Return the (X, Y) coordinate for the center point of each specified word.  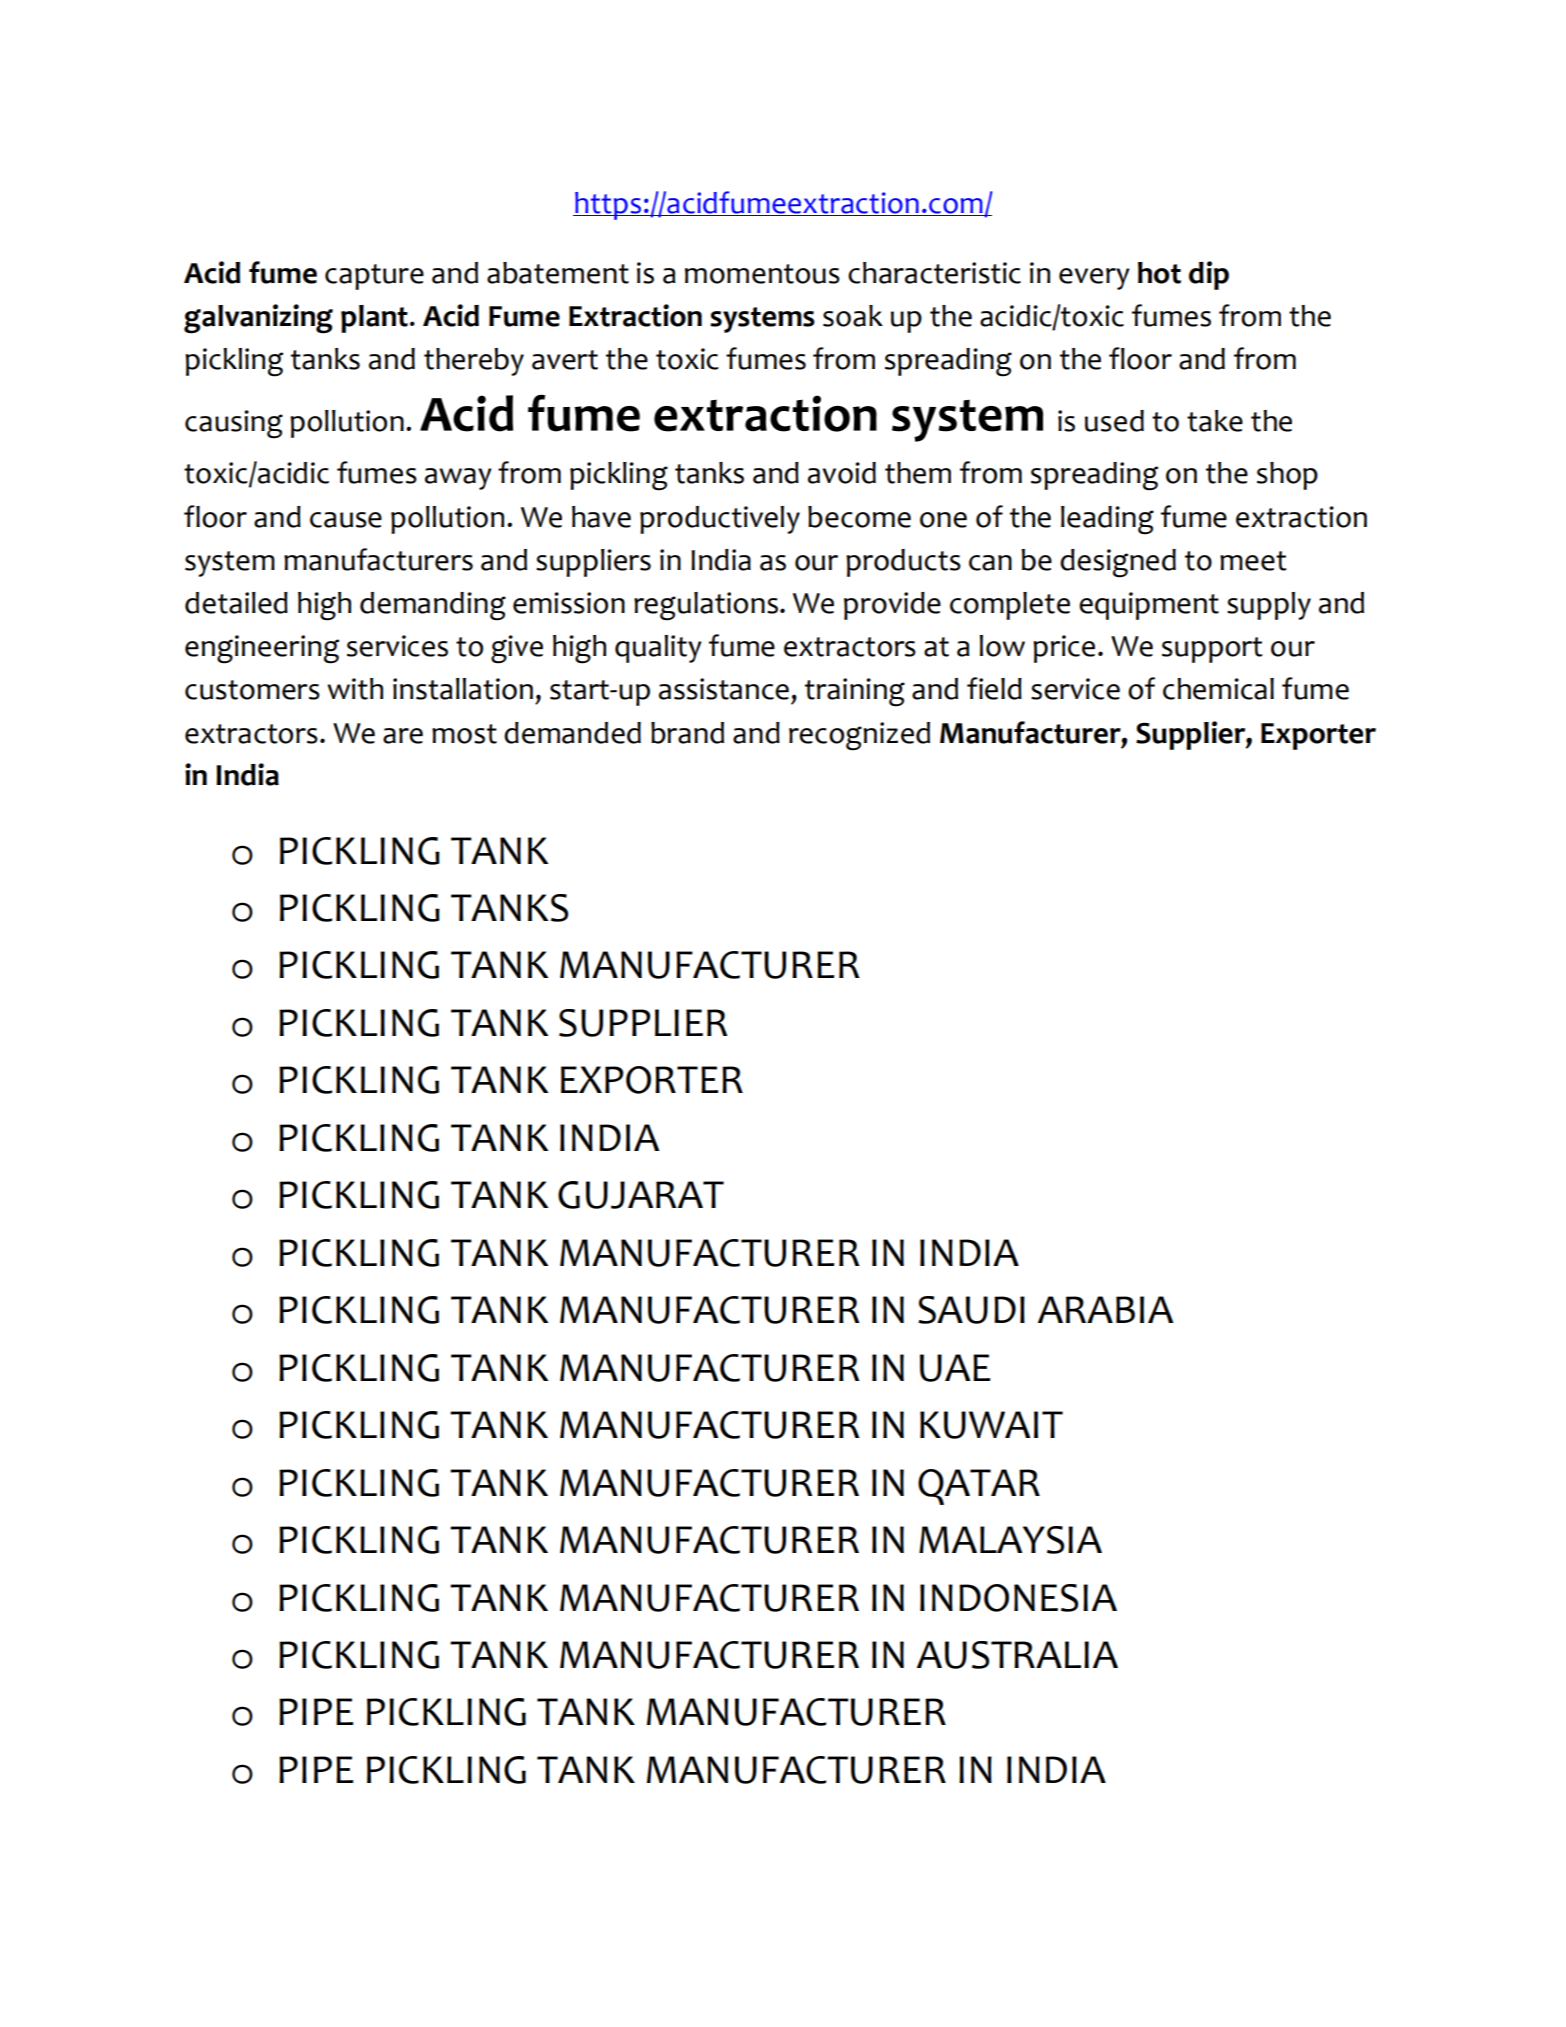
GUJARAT (641, 1195)
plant (374, 319)
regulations (706, 606)
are (403, 736)
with (355, 689)
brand (687, 733)
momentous (762, 274)
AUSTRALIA (1017, 1655)
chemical (1218, 689)
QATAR (979, 1487)
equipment (1149, 606)
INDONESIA (1018, 1598)
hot (1159, 273)
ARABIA (1105, 1309)
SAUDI (971, 1310)
